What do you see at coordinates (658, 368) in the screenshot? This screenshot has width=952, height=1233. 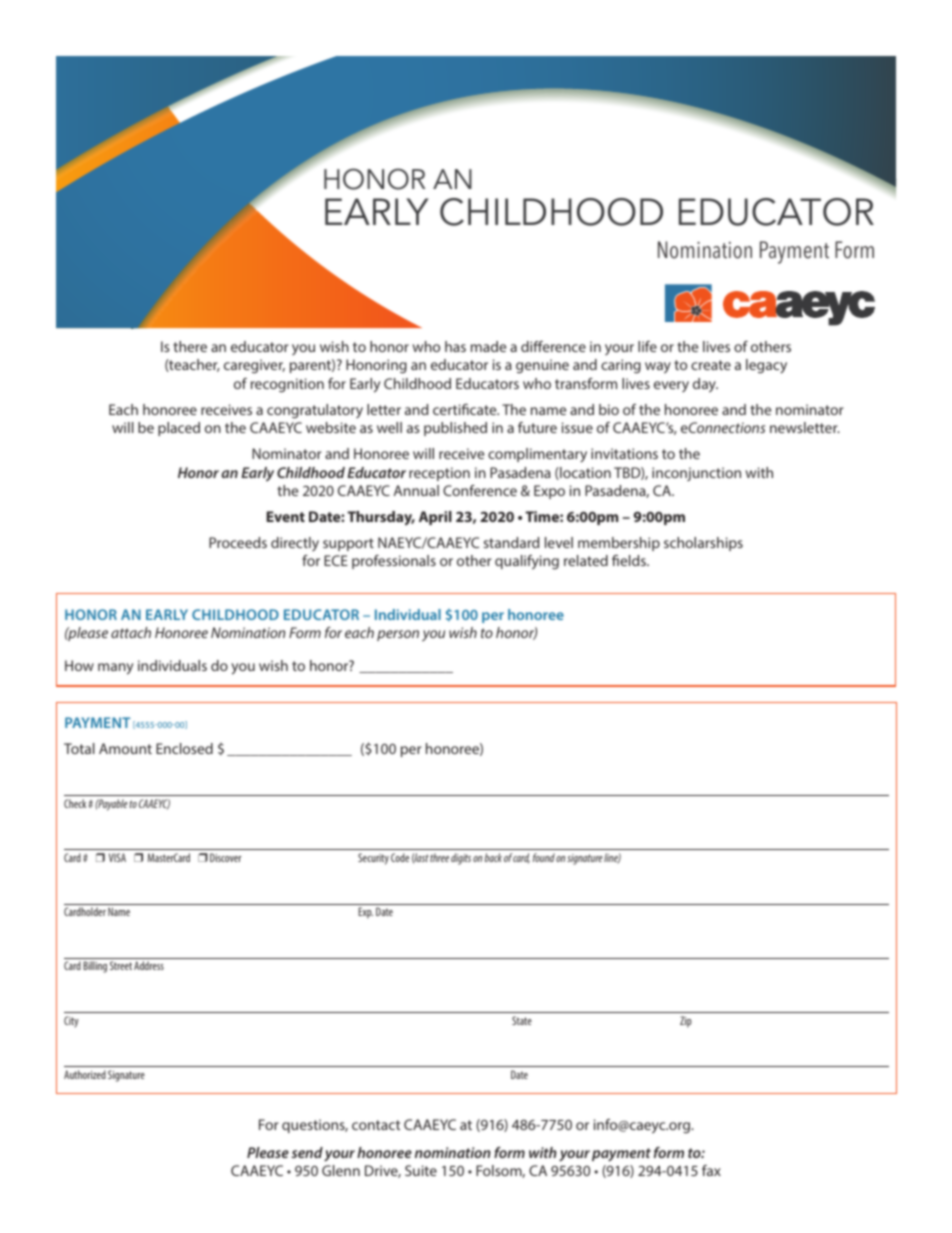 I see `way` at bounding box center [658, 368].
